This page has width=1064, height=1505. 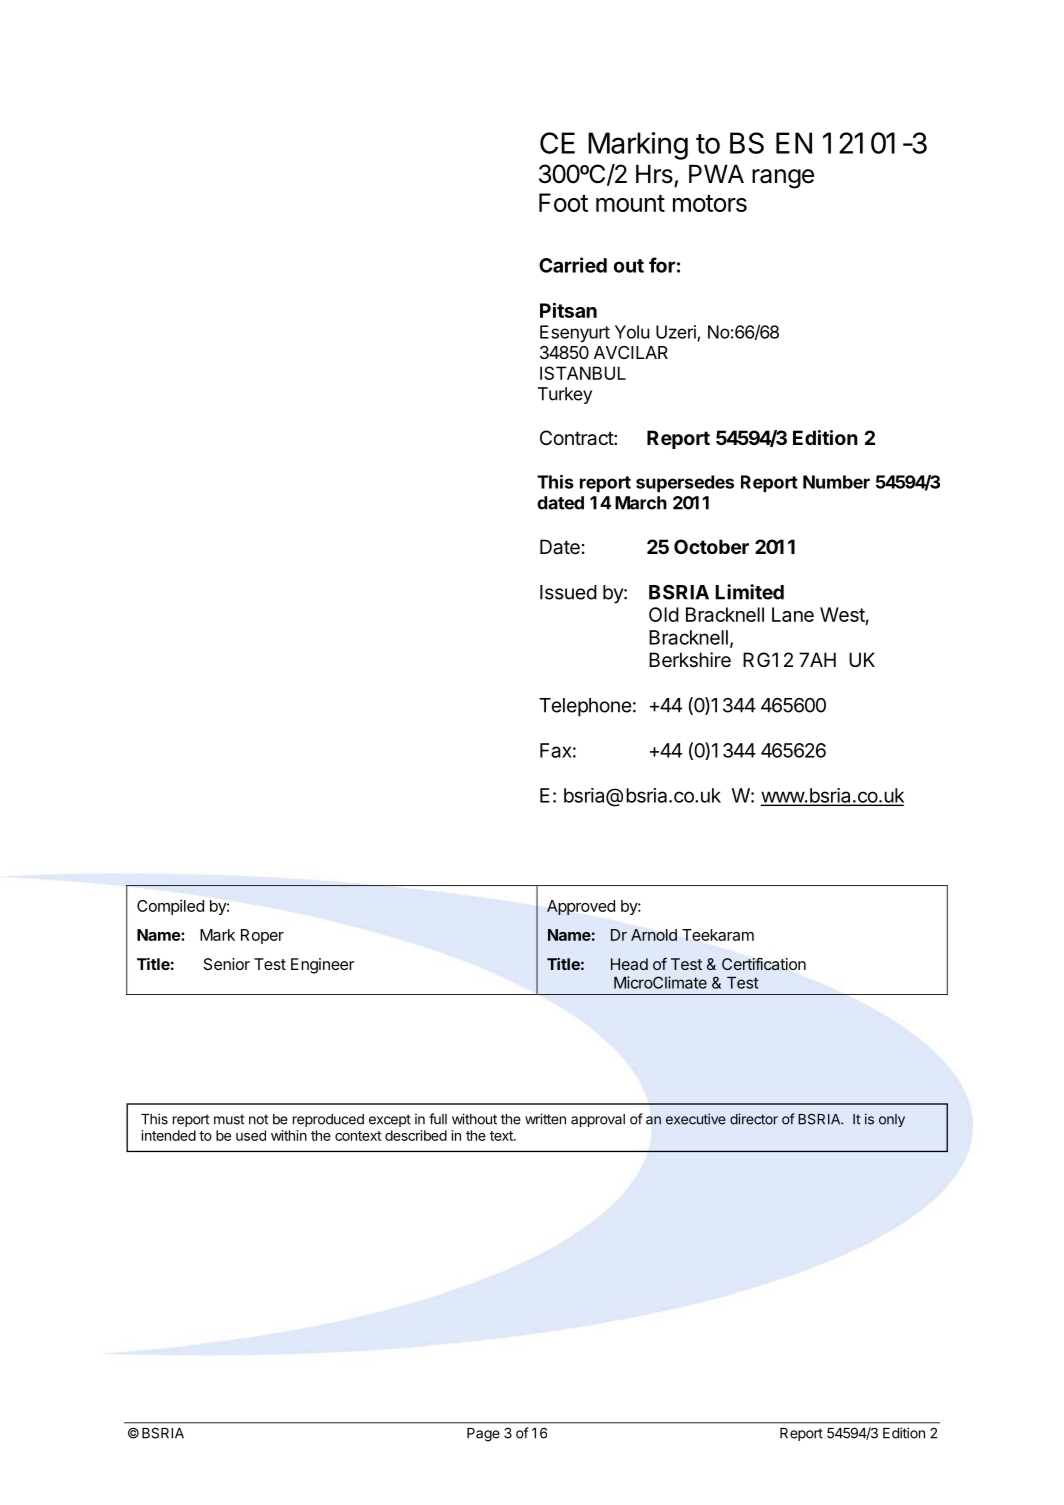 What do you see at coordinates (565, 395) in the page?
I see `Turkey` at bounding box center [565, 395].
